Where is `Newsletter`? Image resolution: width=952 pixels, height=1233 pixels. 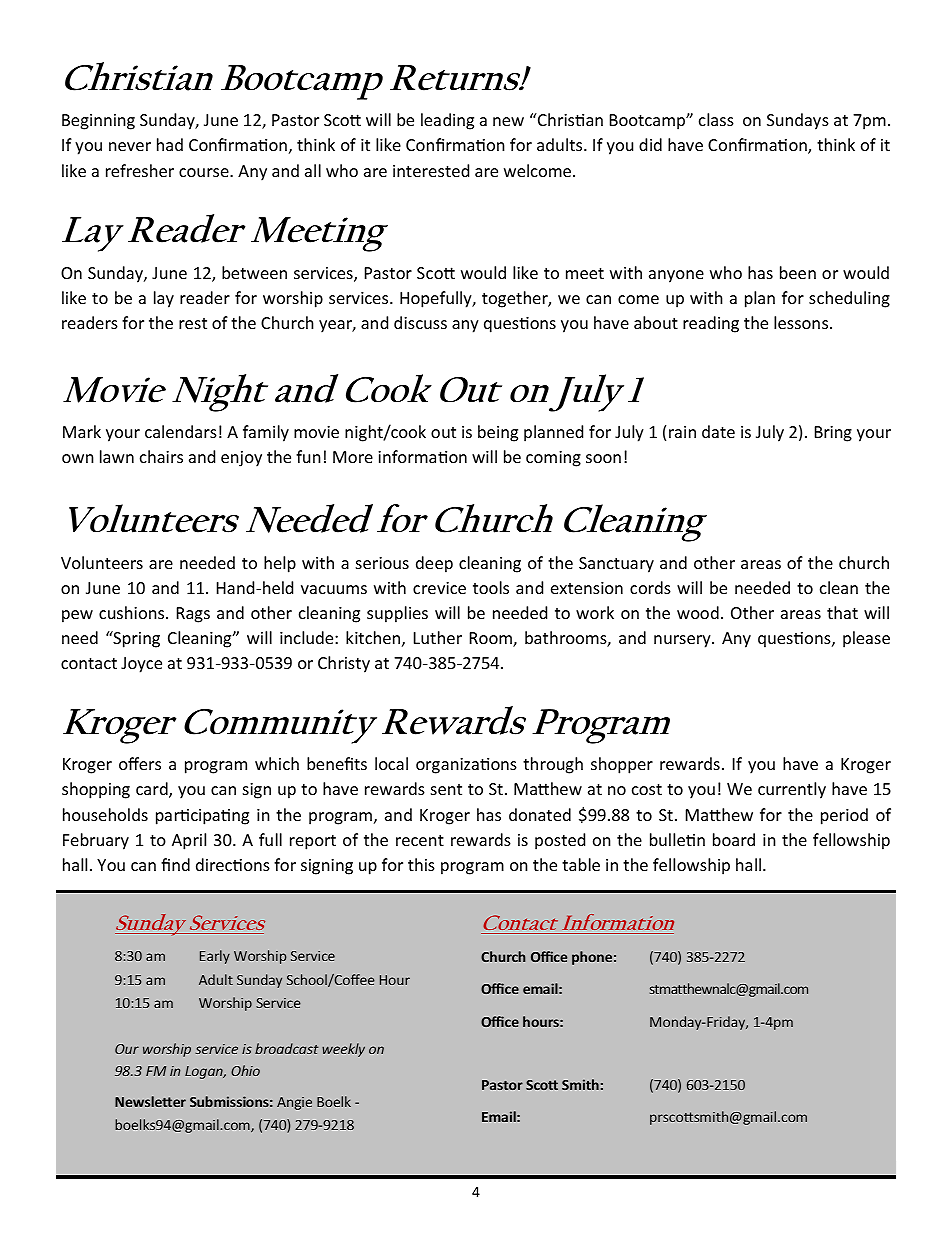 Newsletter is located at coordinates (150, 1101).
